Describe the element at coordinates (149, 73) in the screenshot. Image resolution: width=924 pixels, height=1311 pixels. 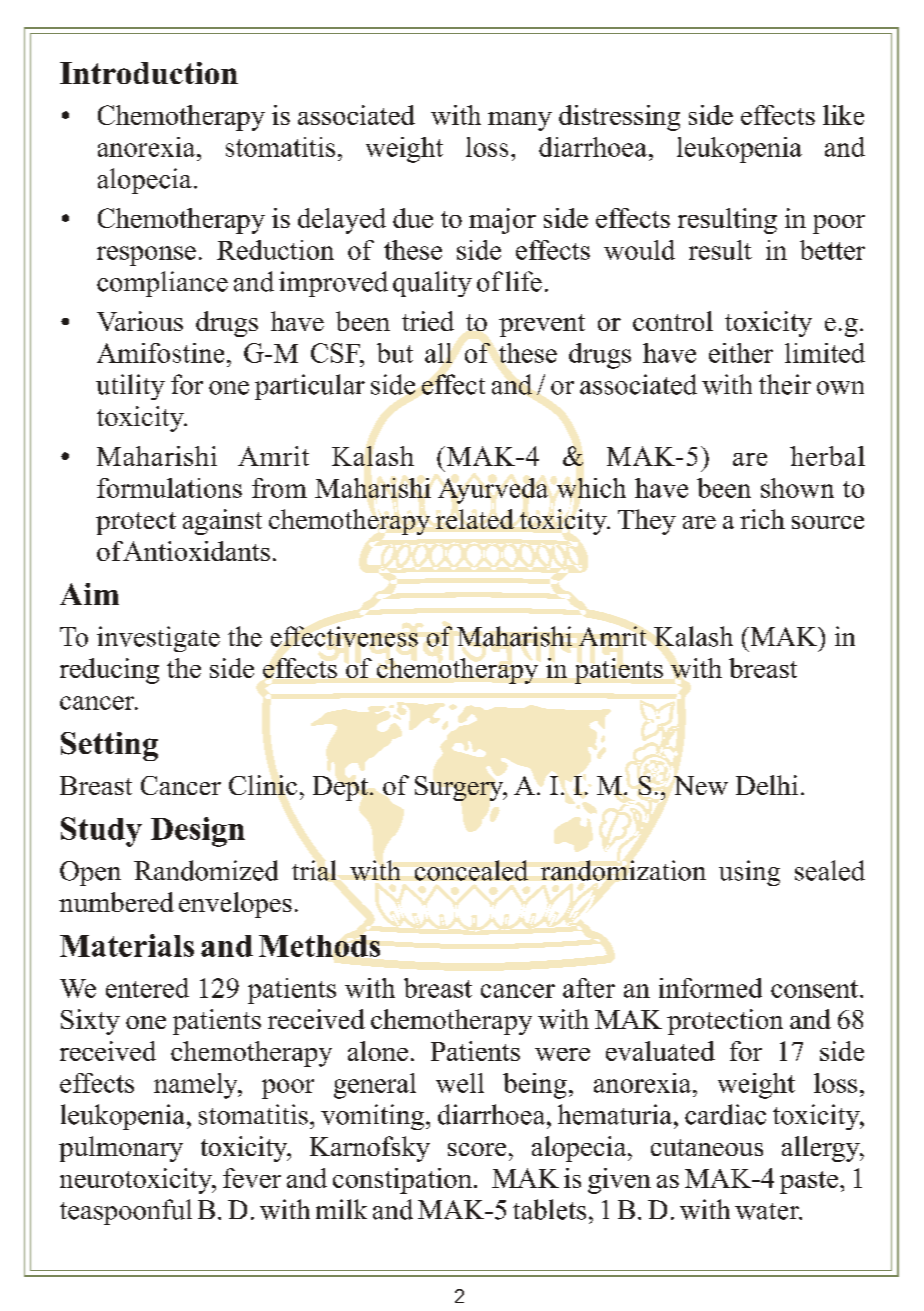
I see `Introduction` at that location.
